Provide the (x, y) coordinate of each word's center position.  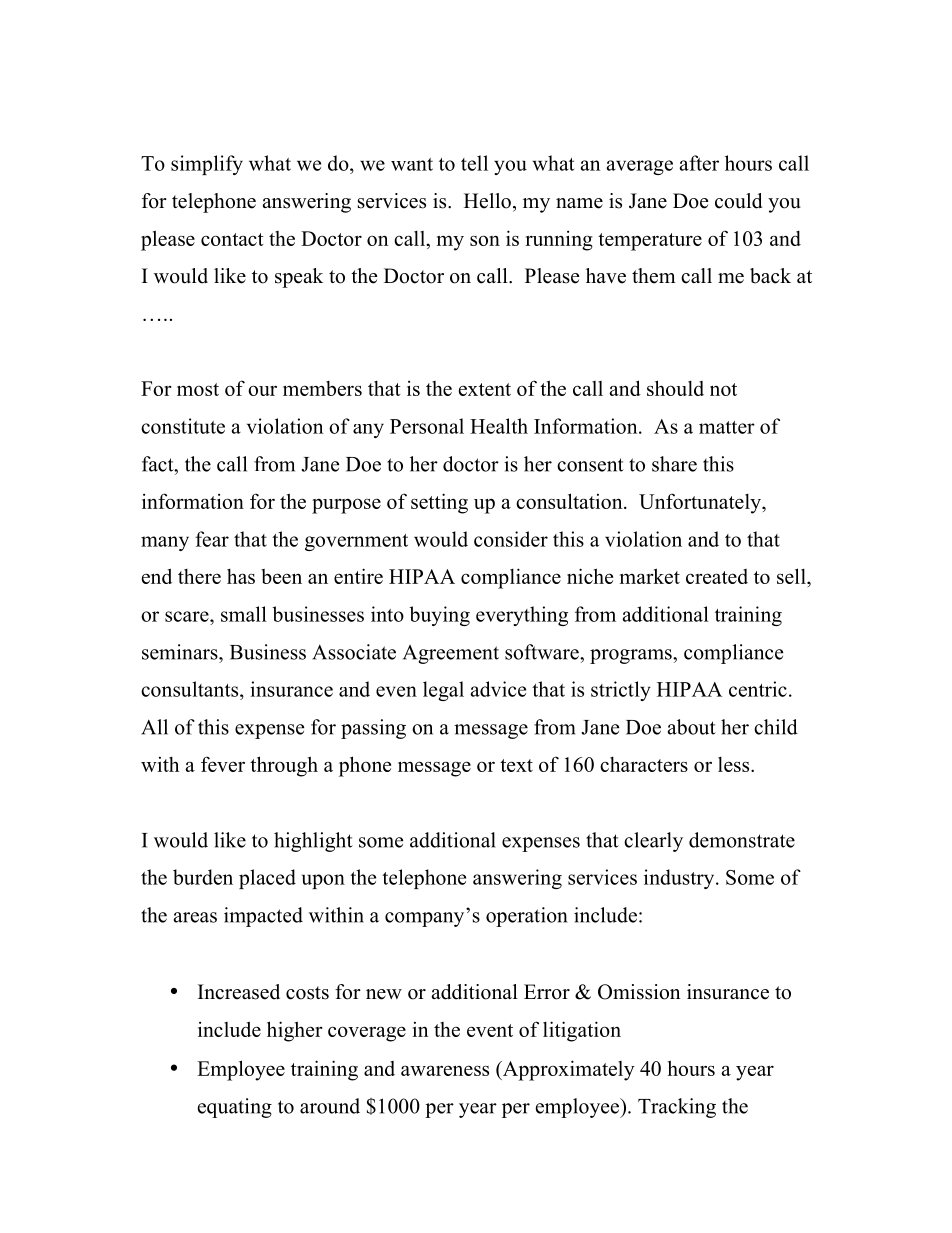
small (244, 614)
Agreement (451, 654)
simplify (207, 165)
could (738, 201)
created (717, 576)
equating (235, 1108)
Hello (487, 201)
